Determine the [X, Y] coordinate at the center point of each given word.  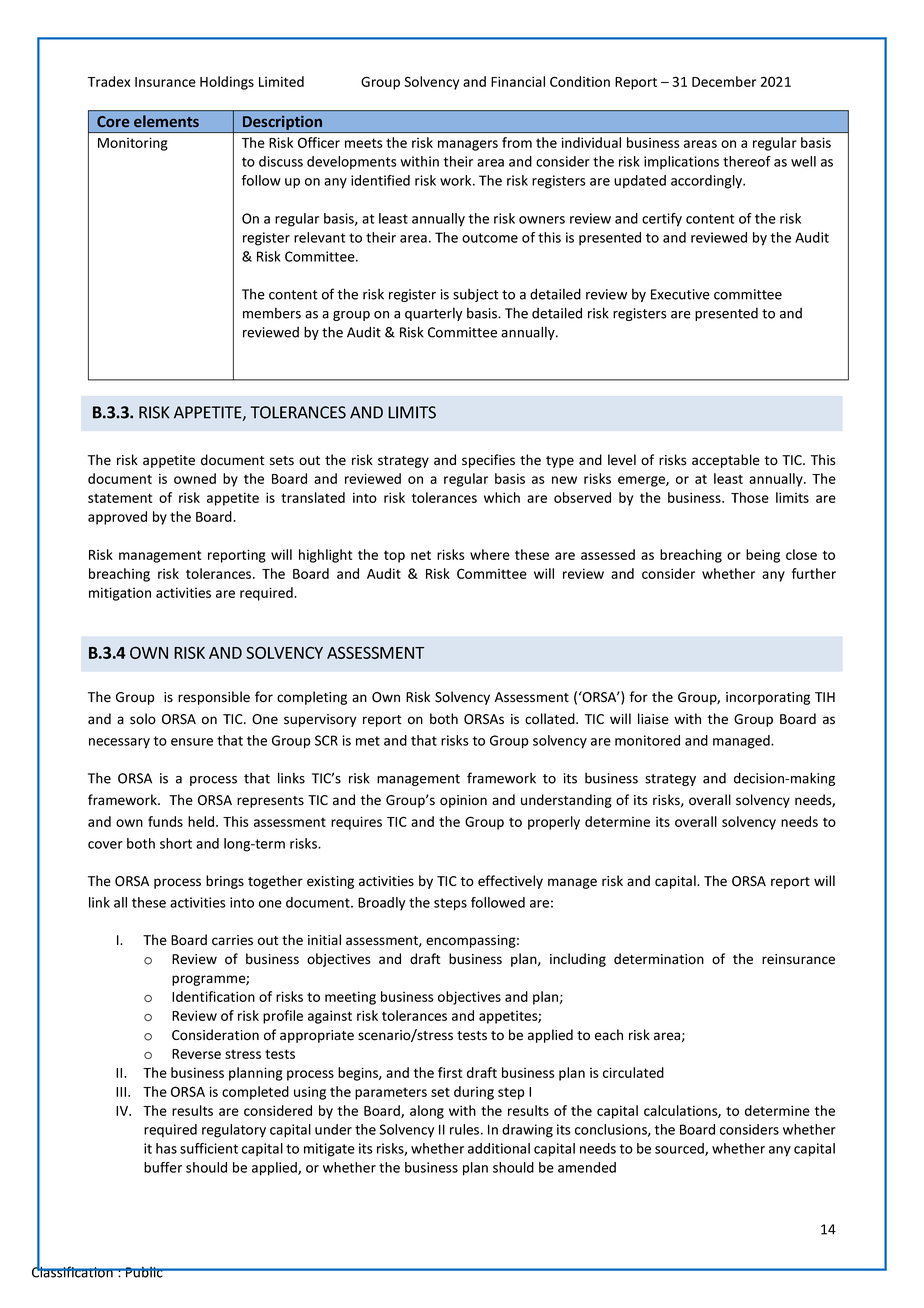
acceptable [726, 461]
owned [195, 478]
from [517, 142]
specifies [488, 461]
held [201, 821]
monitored [647, 740]
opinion [463, 801]
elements [166, 121]
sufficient [209, 1148]
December [724, 81]
